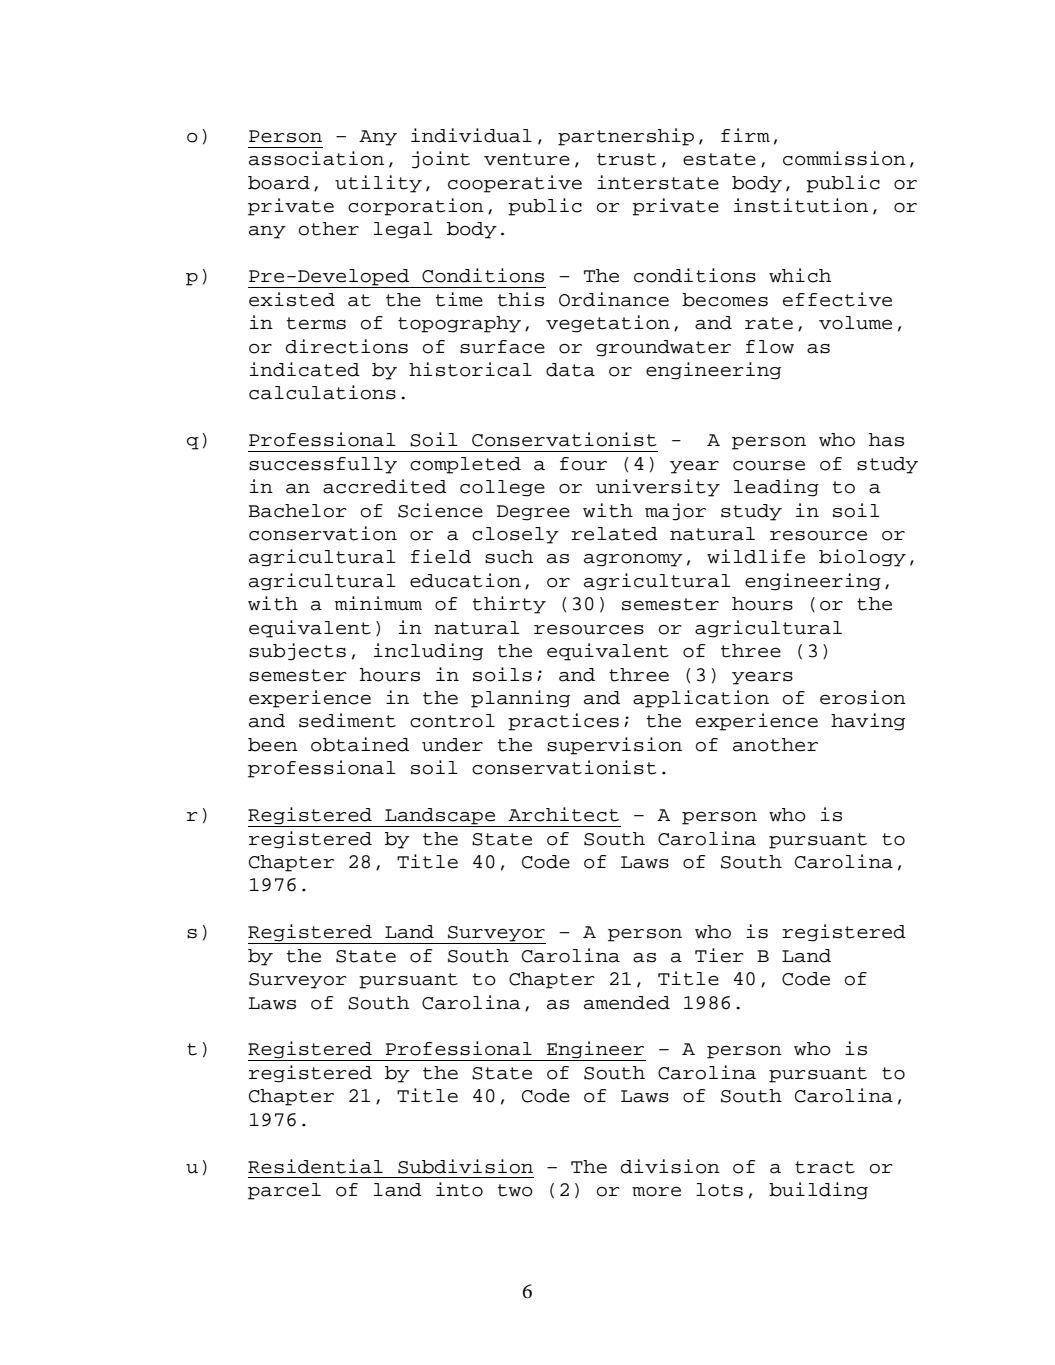 This screenshot has height=1365, width=1055. I want to click on Residential, so click(315, 1166).
